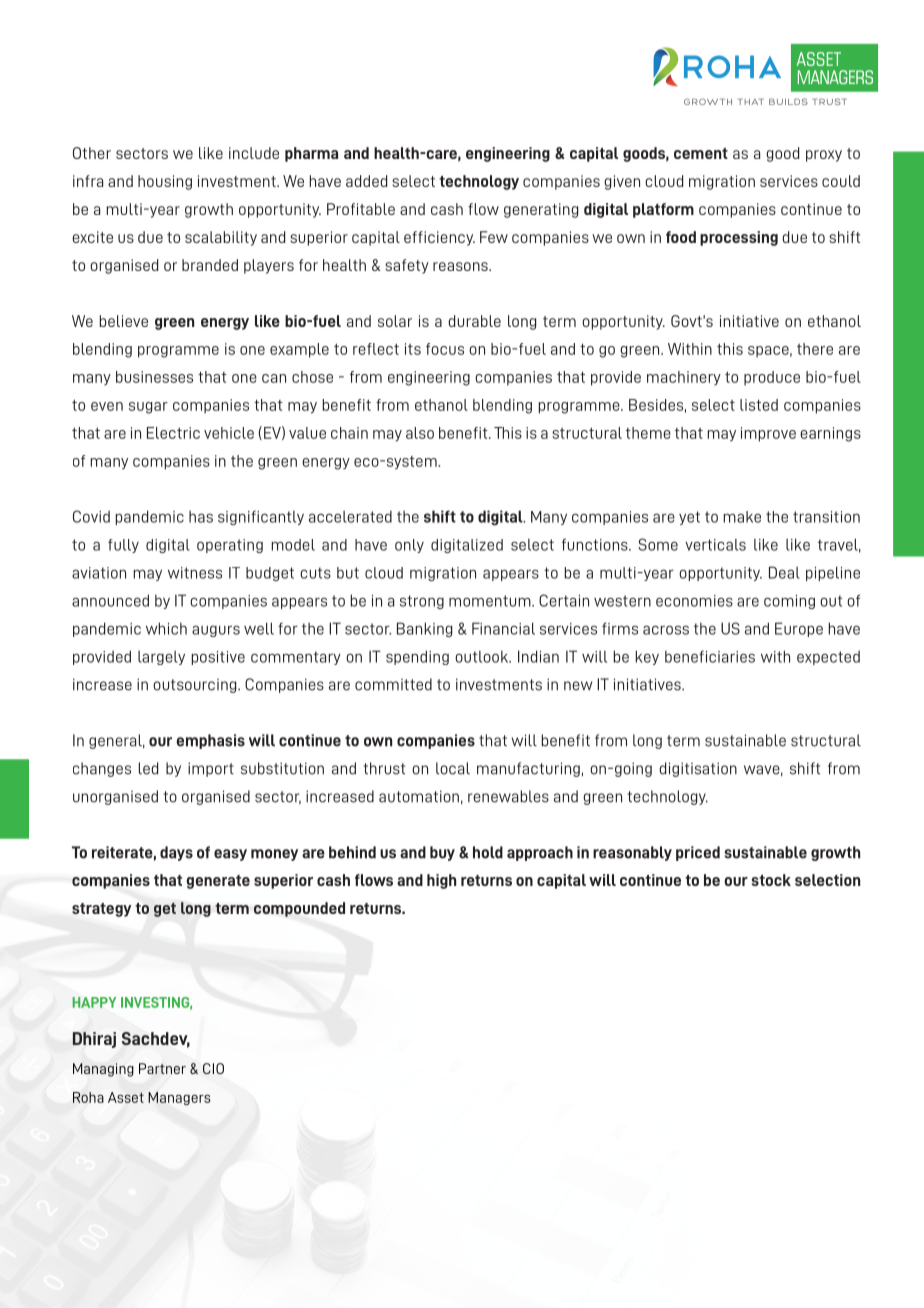  Describe the element at coordinates (701, 153) in the screenshot. I see `cement` at that location.
